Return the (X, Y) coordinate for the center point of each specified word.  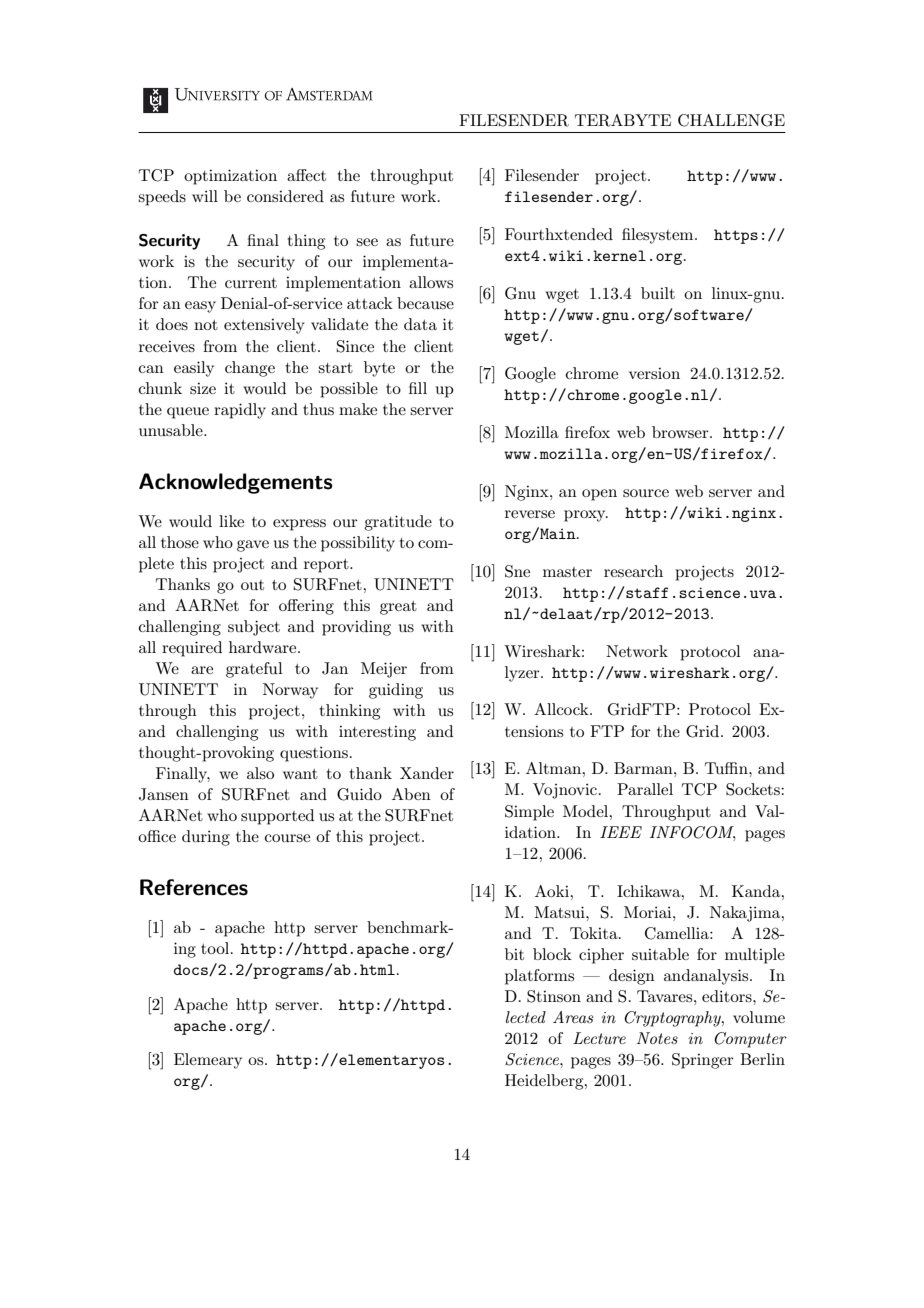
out (252, 585)
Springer (703, 1061)
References (194, 887)
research (633, 571)
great (398, 608)
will (205, 196)
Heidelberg (545, 1082)
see (367, 242)
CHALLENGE (731, 120)
